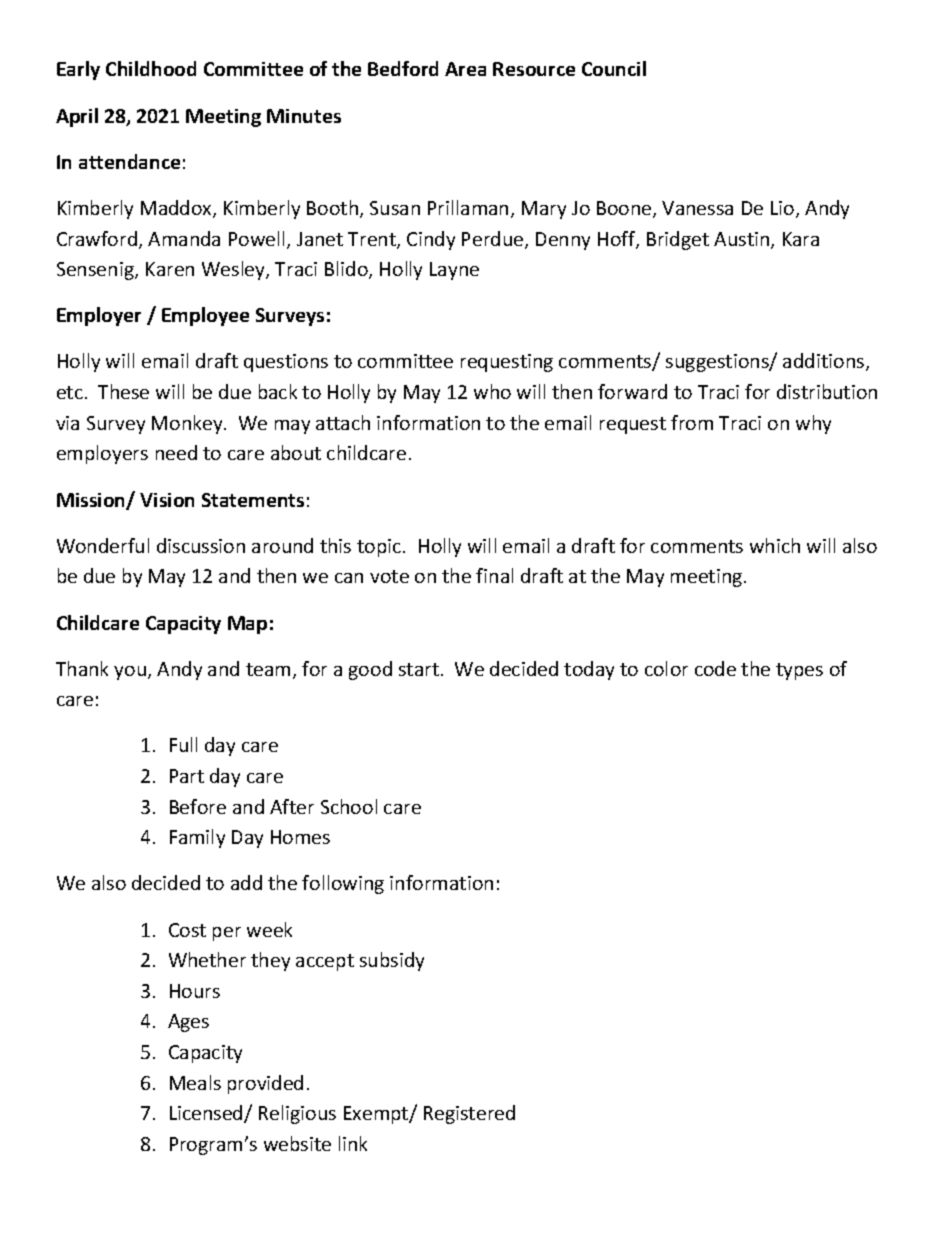 Image resolution: width=952 pixels, height=1233 pixels. I want to click on These, so click(123, 391).
